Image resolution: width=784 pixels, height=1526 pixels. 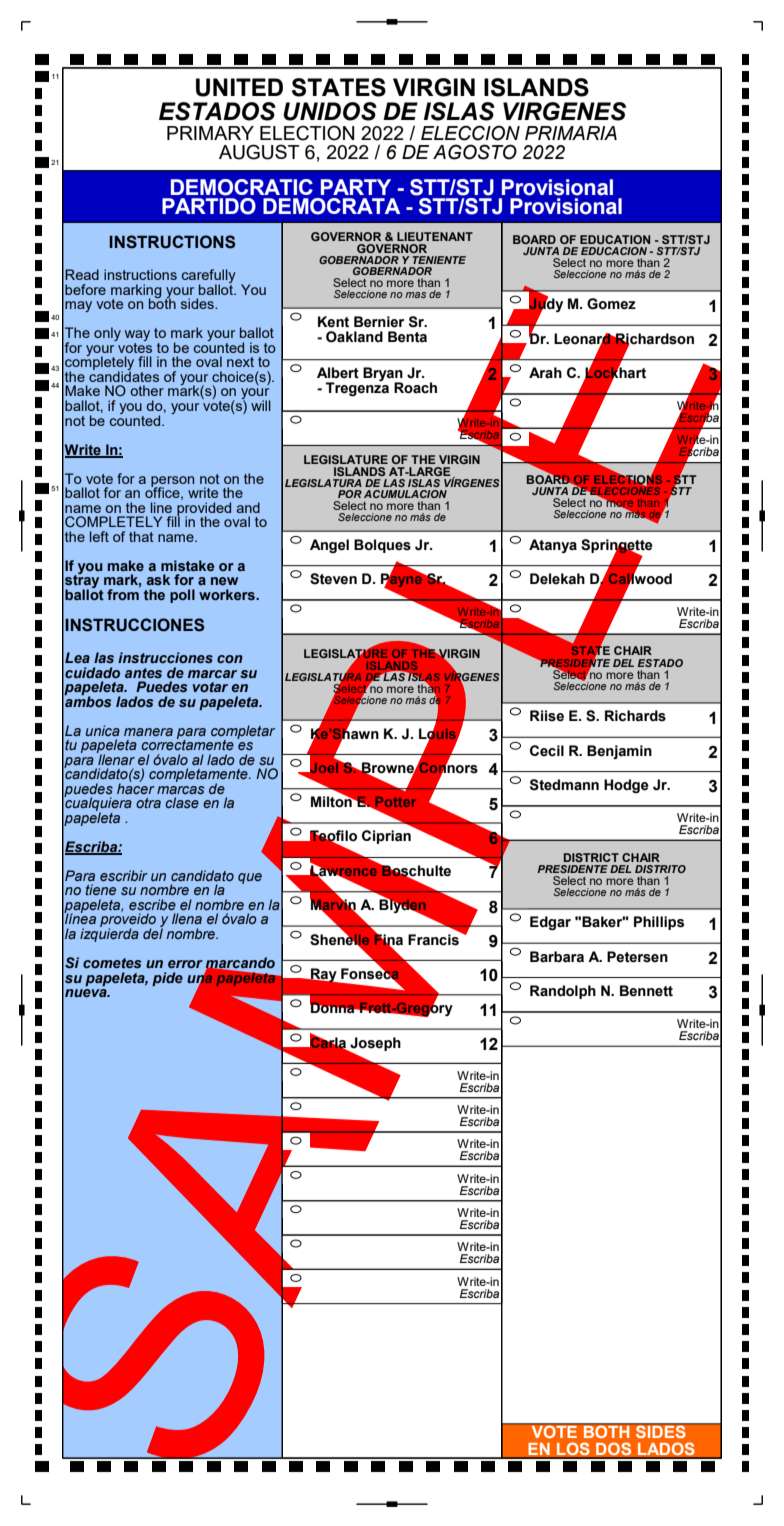 What do you see at coordinates (210, 133) in the document?
I see `PRIMARY` at bounding box center [210, 133].
